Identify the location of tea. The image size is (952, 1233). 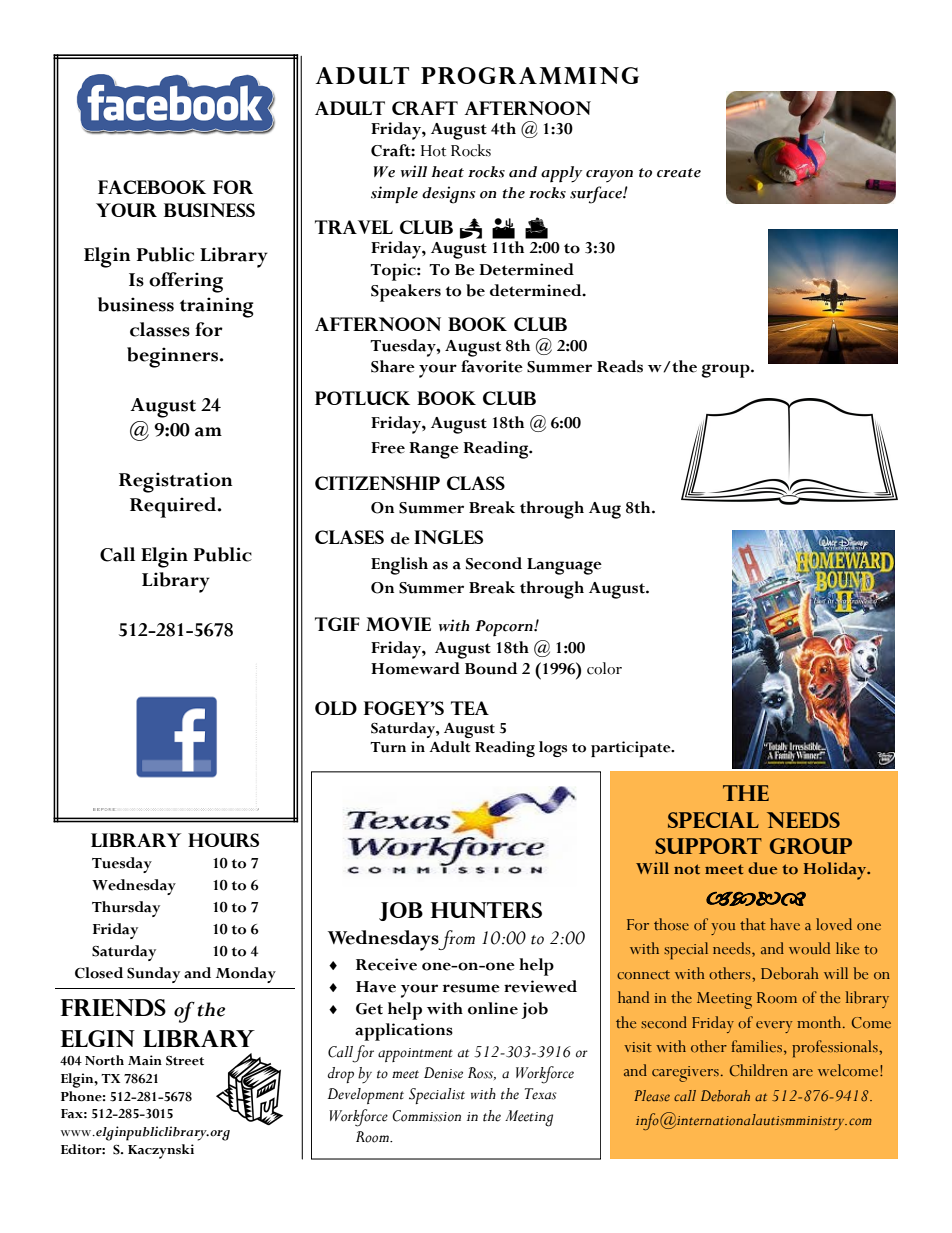
(470, 708).
